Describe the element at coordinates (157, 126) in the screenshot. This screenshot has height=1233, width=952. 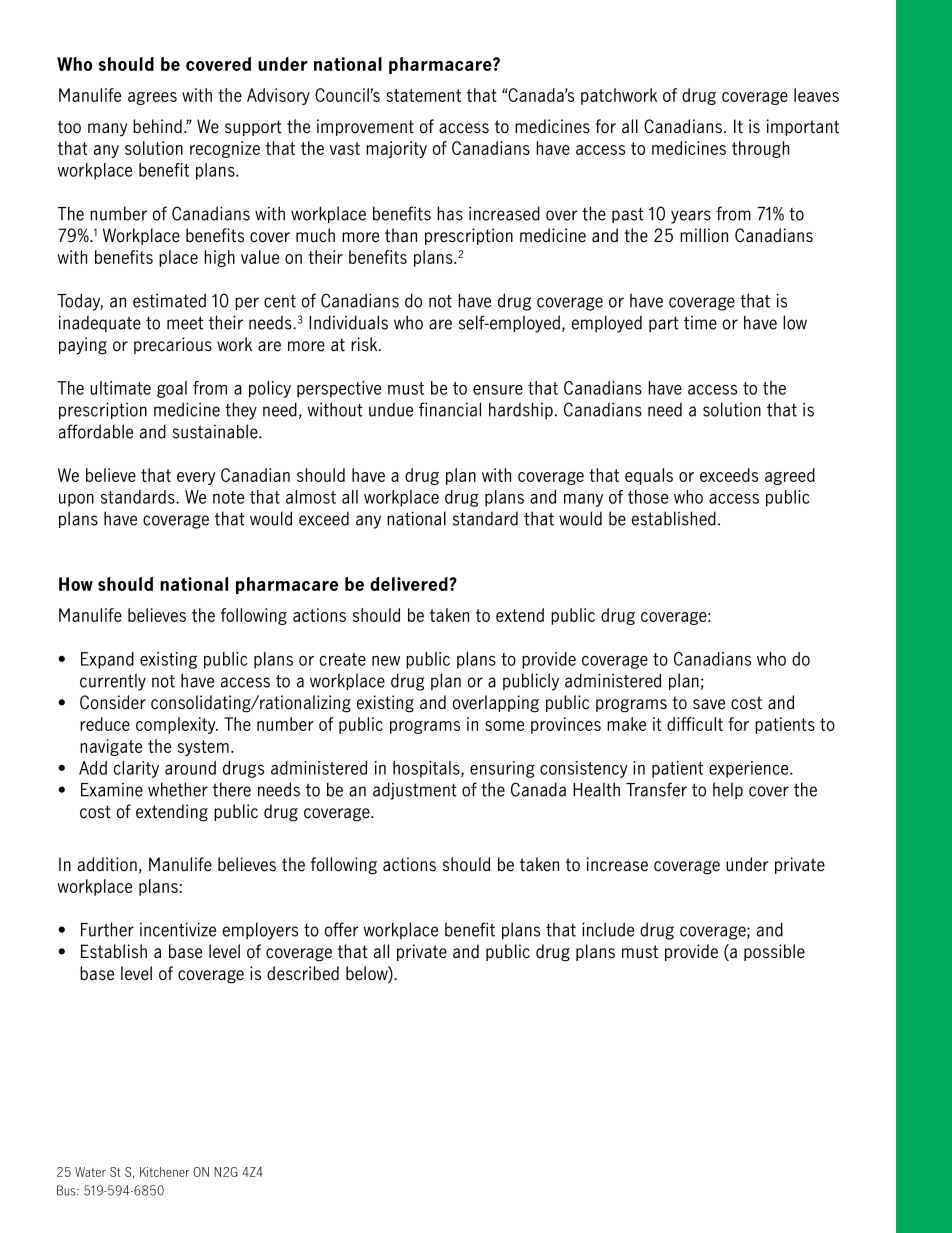
I see `behind` at that location.
